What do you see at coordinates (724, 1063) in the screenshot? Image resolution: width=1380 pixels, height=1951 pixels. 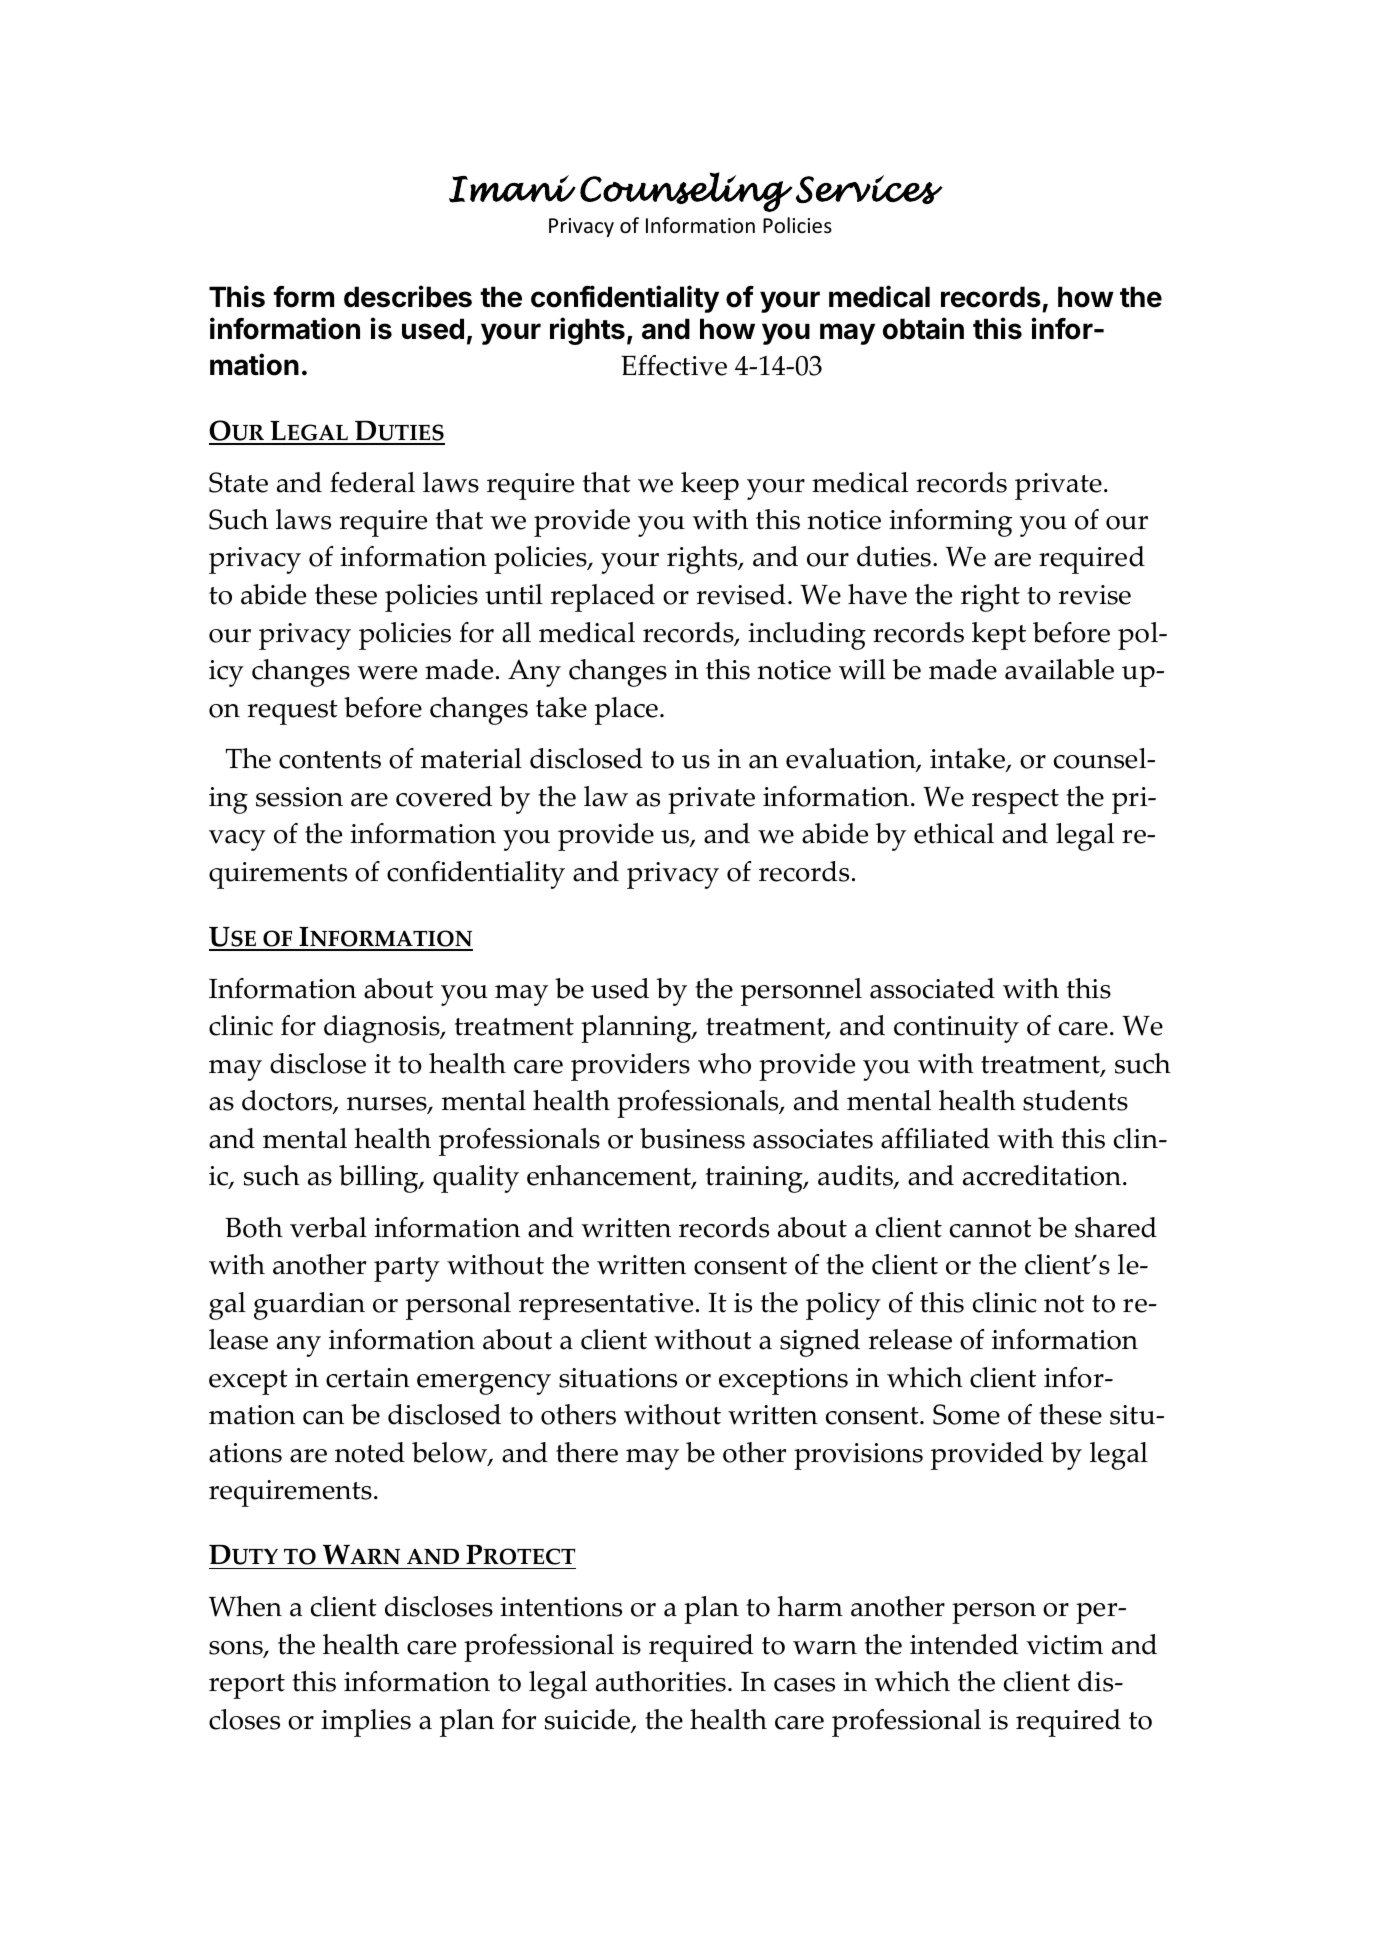 I see `who` at bounding box center [724, 1063].
